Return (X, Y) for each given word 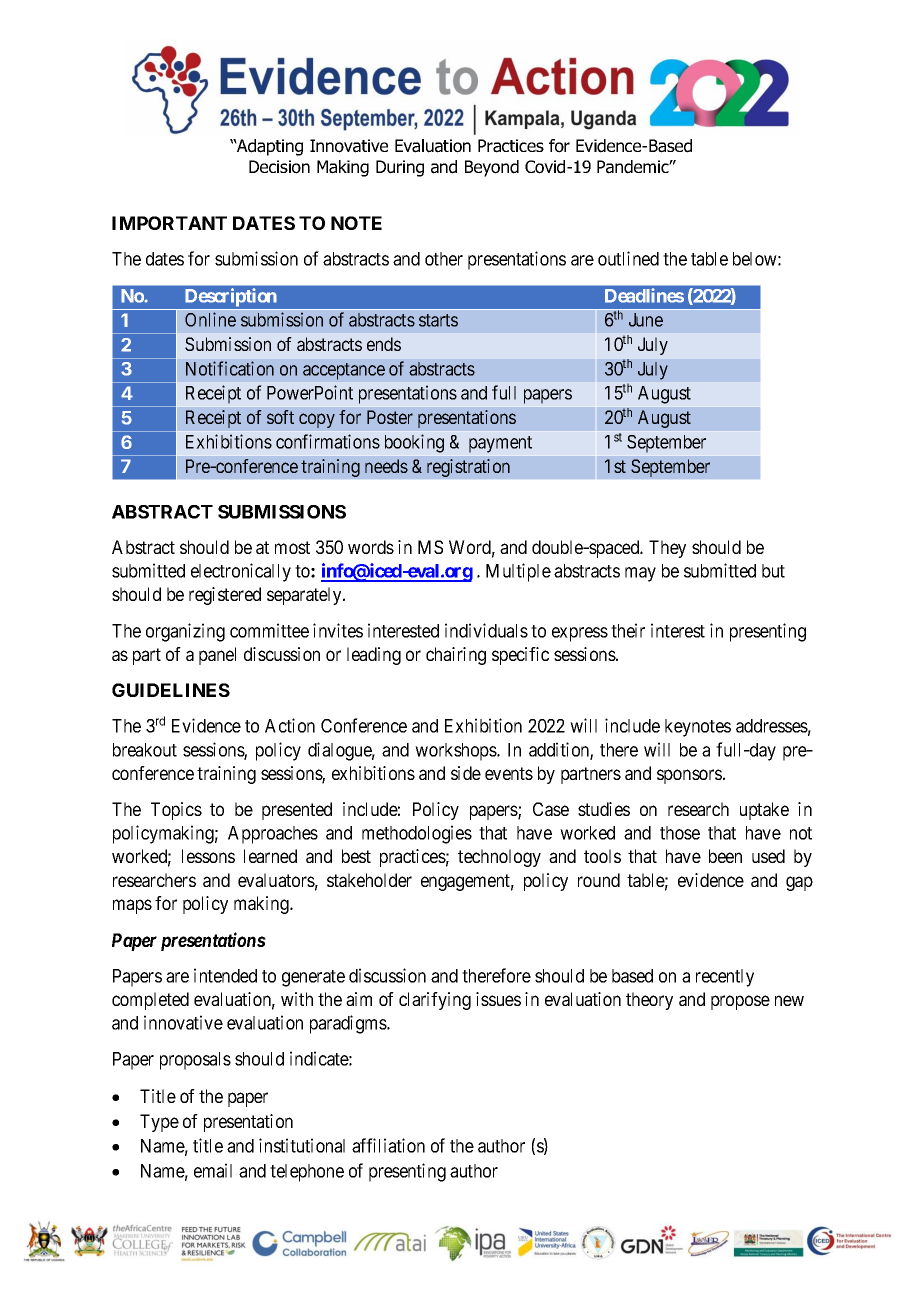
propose (740, 1002)
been (725, 856)
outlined (628, 258)
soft (280, 417)
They (667, 549)
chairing (456, 656)
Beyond (492, 168)
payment (500, 444)
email (213, 1170)
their (628, 630)
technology (499, 858)
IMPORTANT (169, 223)
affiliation (388, 1145)
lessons (208, 856)
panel (217, 656)
